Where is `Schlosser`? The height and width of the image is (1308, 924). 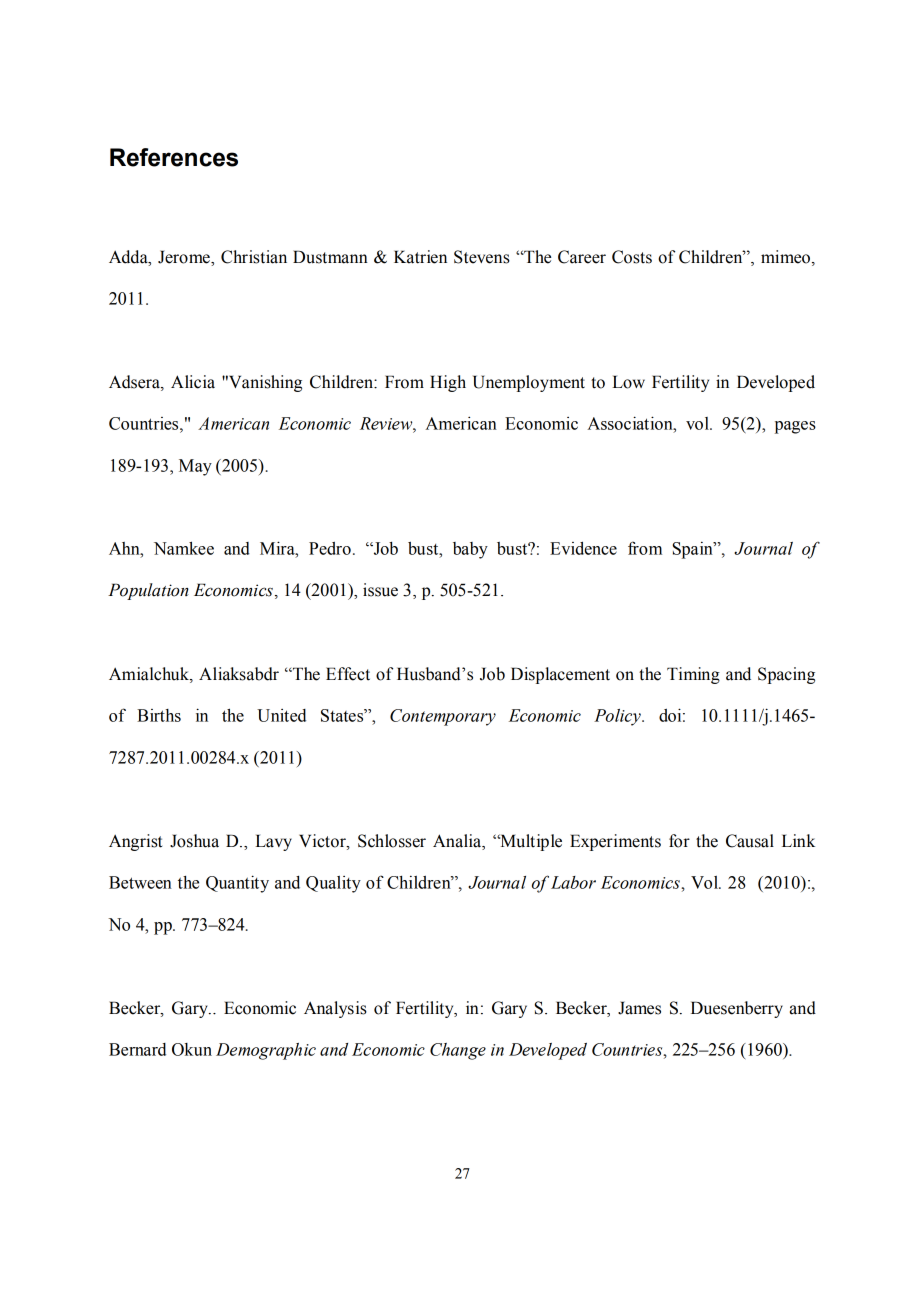
Schlosser is located at coordinates (392, 841).
